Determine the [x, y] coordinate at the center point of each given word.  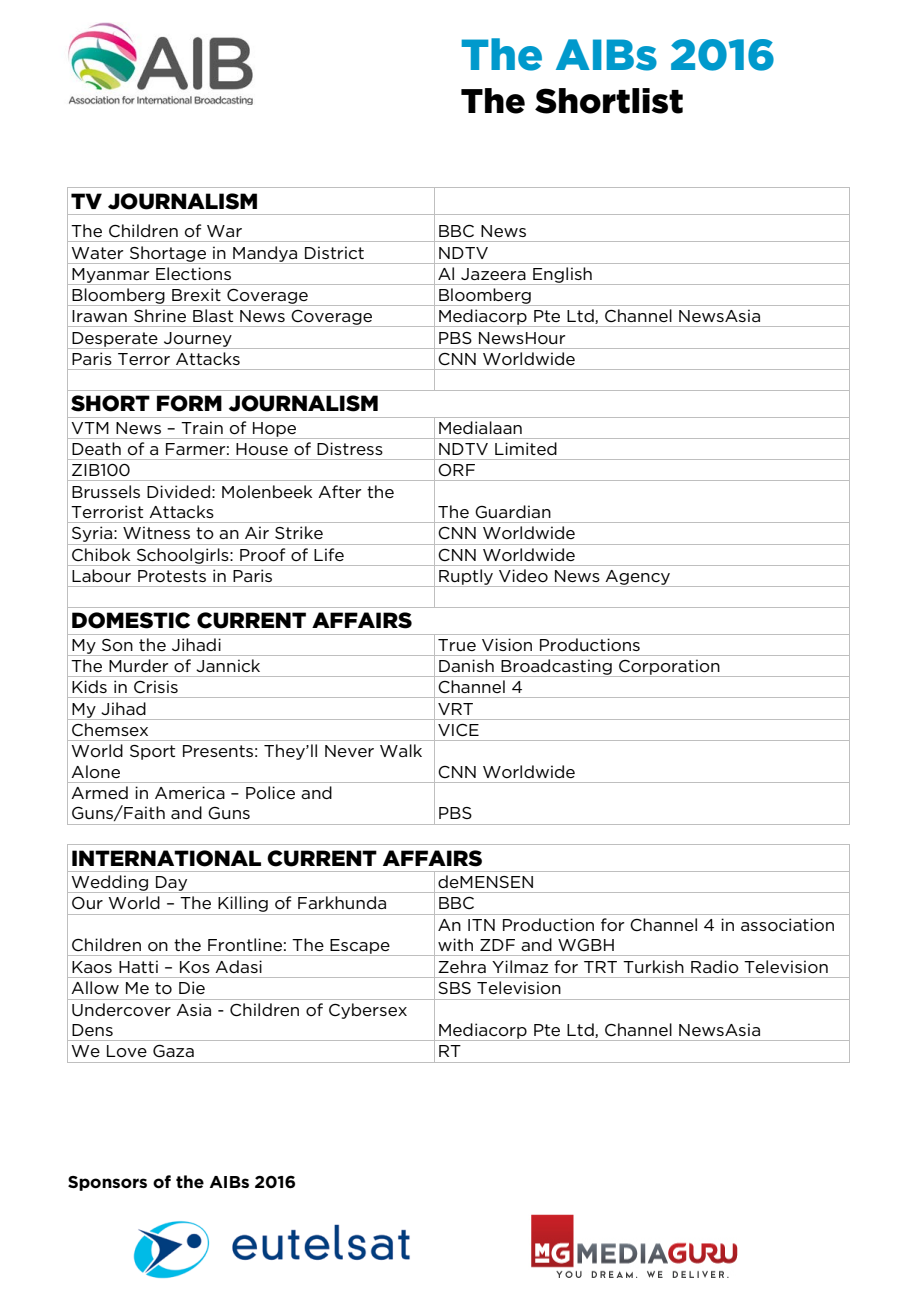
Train [202, 427]
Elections [193, 273]
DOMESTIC [131, 620]
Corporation [669, 668]
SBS [454, 988]
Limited [525, 448]
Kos [195, 967]
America [190, 792]
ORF [456, 470]
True [457, 645]
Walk [401, 750]
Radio [715, 967]
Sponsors [107, 1183]
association [787, 924]
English [562, 276]
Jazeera [493, 274]
